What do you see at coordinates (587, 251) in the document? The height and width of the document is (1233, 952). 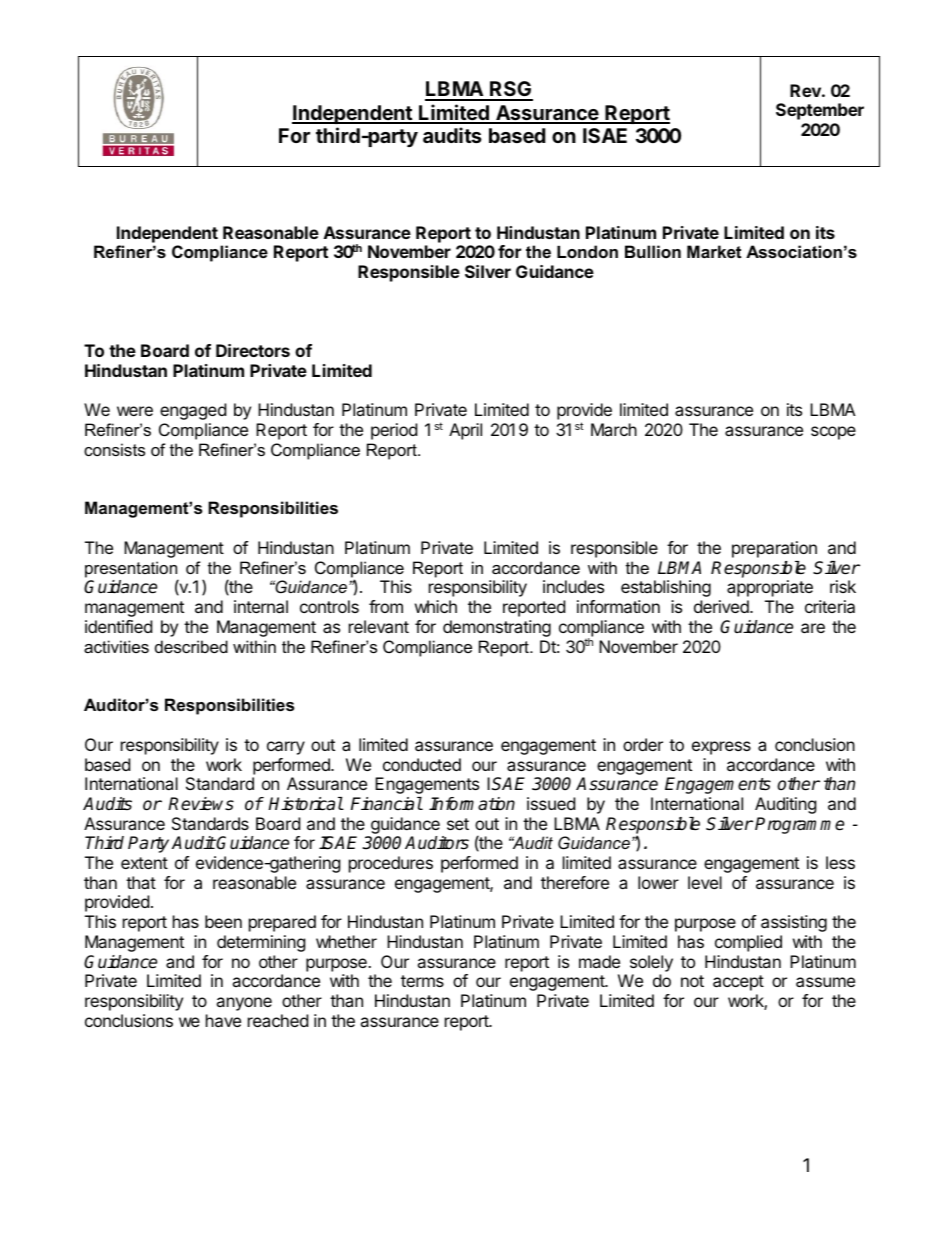 I see `London` at bounding box center [587, 251].
